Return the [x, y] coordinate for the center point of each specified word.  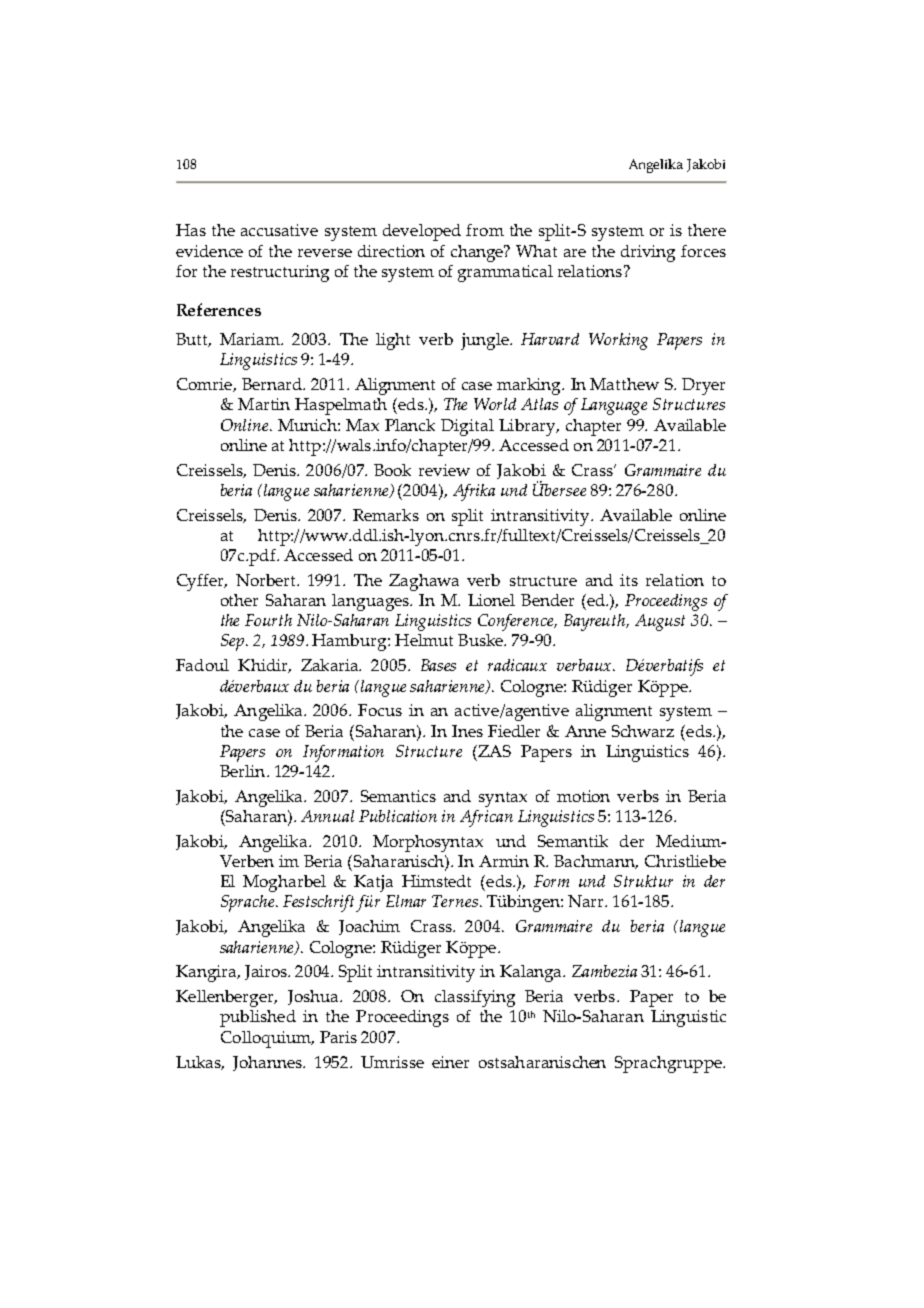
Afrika [474, 492]
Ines [467, 731]
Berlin [244, 771]
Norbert [267, 580]
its [629, 580]
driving [648, 253]
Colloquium [267, 1039]
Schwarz [643, 731]
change [478, 253]
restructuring [280, 273]
